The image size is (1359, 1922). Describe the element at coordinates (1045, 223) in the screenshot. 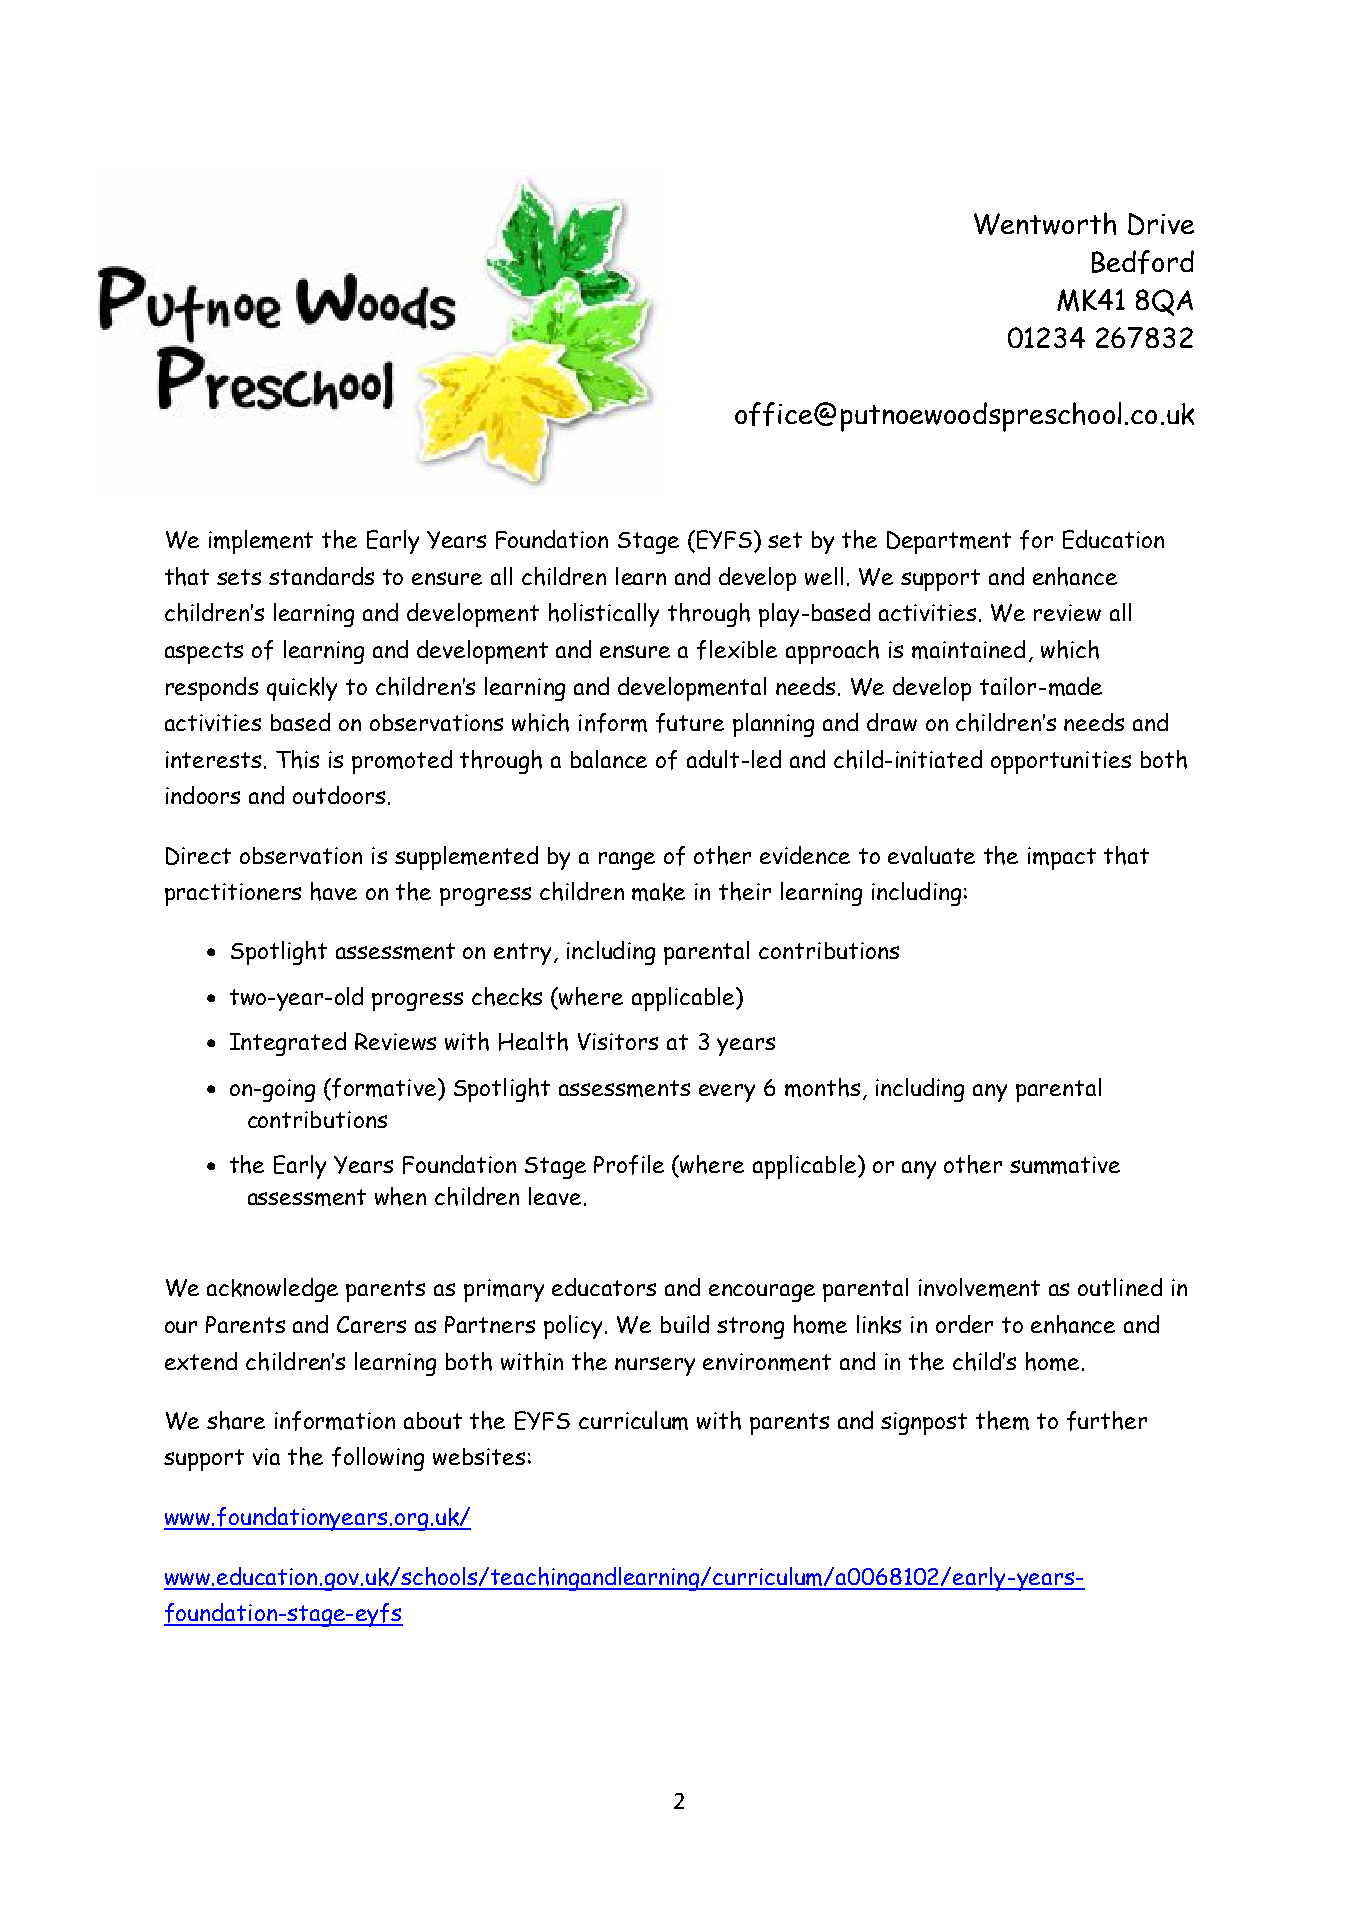

I see `Wentworth` at that location.
